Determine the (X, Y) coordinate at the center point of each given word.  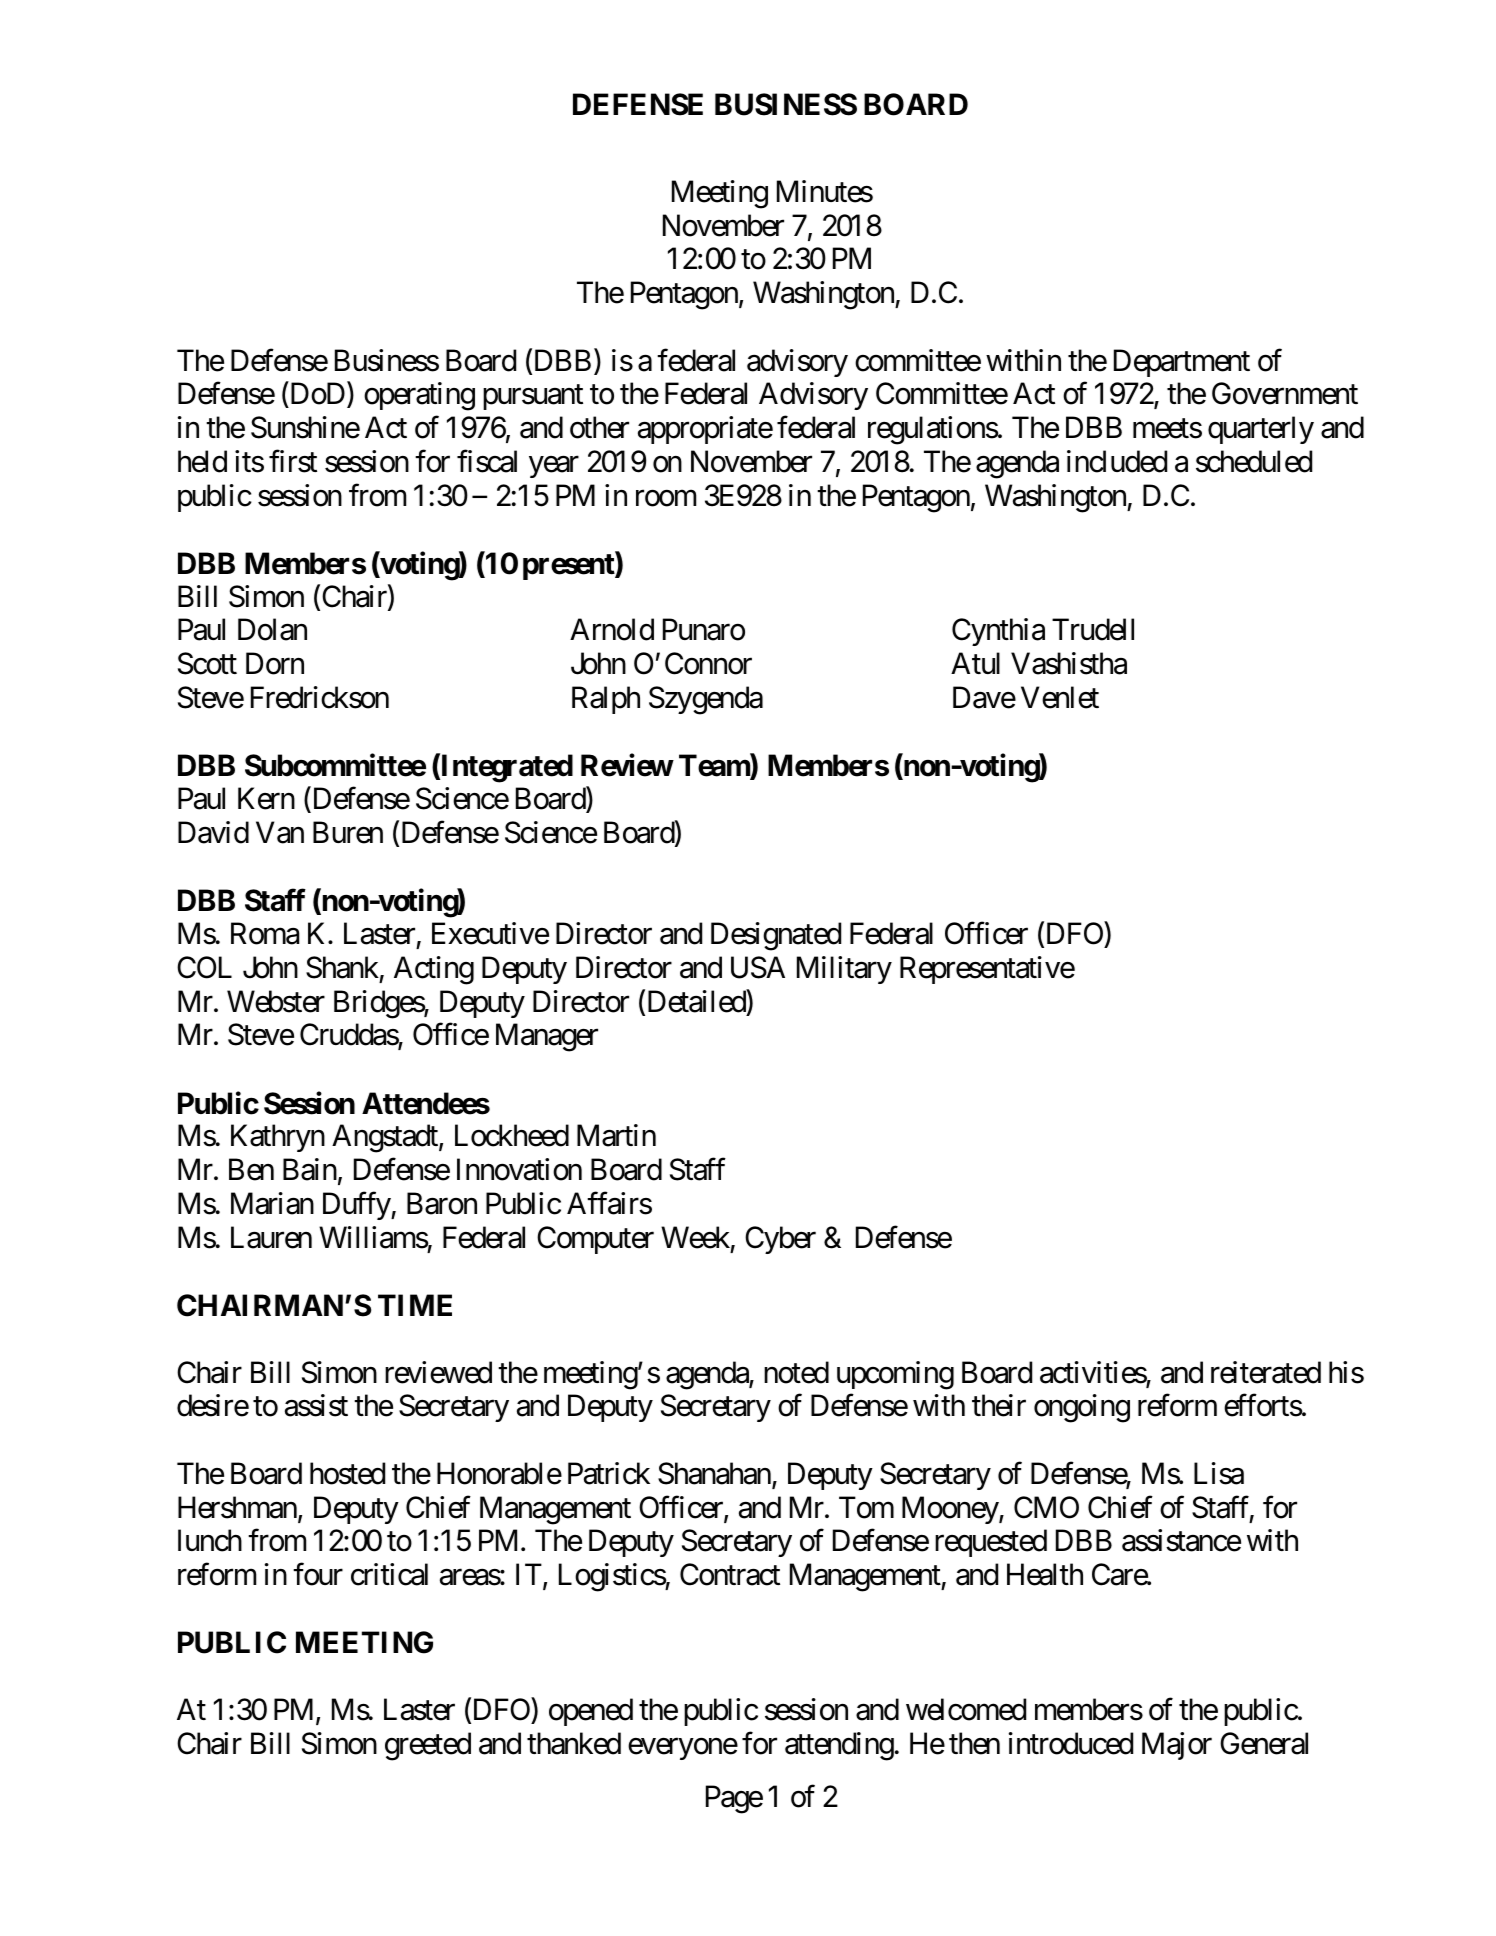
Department (1182, 363)
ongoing (1082, 1408)
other (599, 427)
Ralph (606, 700)
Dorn (275, 664)
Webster (276, 1001)
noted (796, 1372)
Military (844, 970)
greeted (428, 1746)
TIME (415, 1305)
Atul (975, 663)
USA (758, 967)
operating (419, 396)
